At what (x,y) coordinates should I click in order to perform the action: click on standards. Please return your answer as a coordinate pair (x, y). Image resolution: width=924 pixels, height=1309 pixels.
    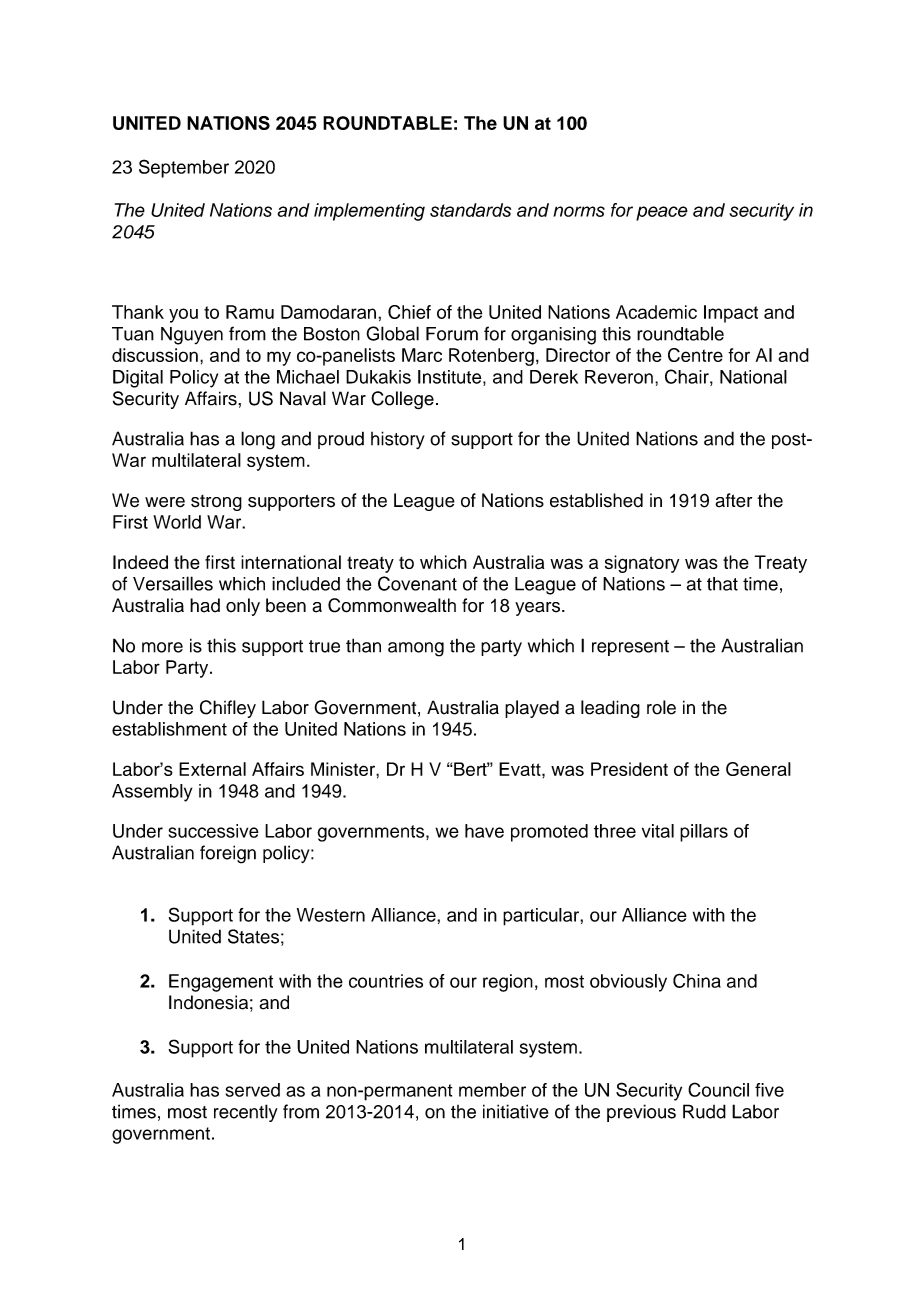
    Looking at the image, I should click on (470, 210).
